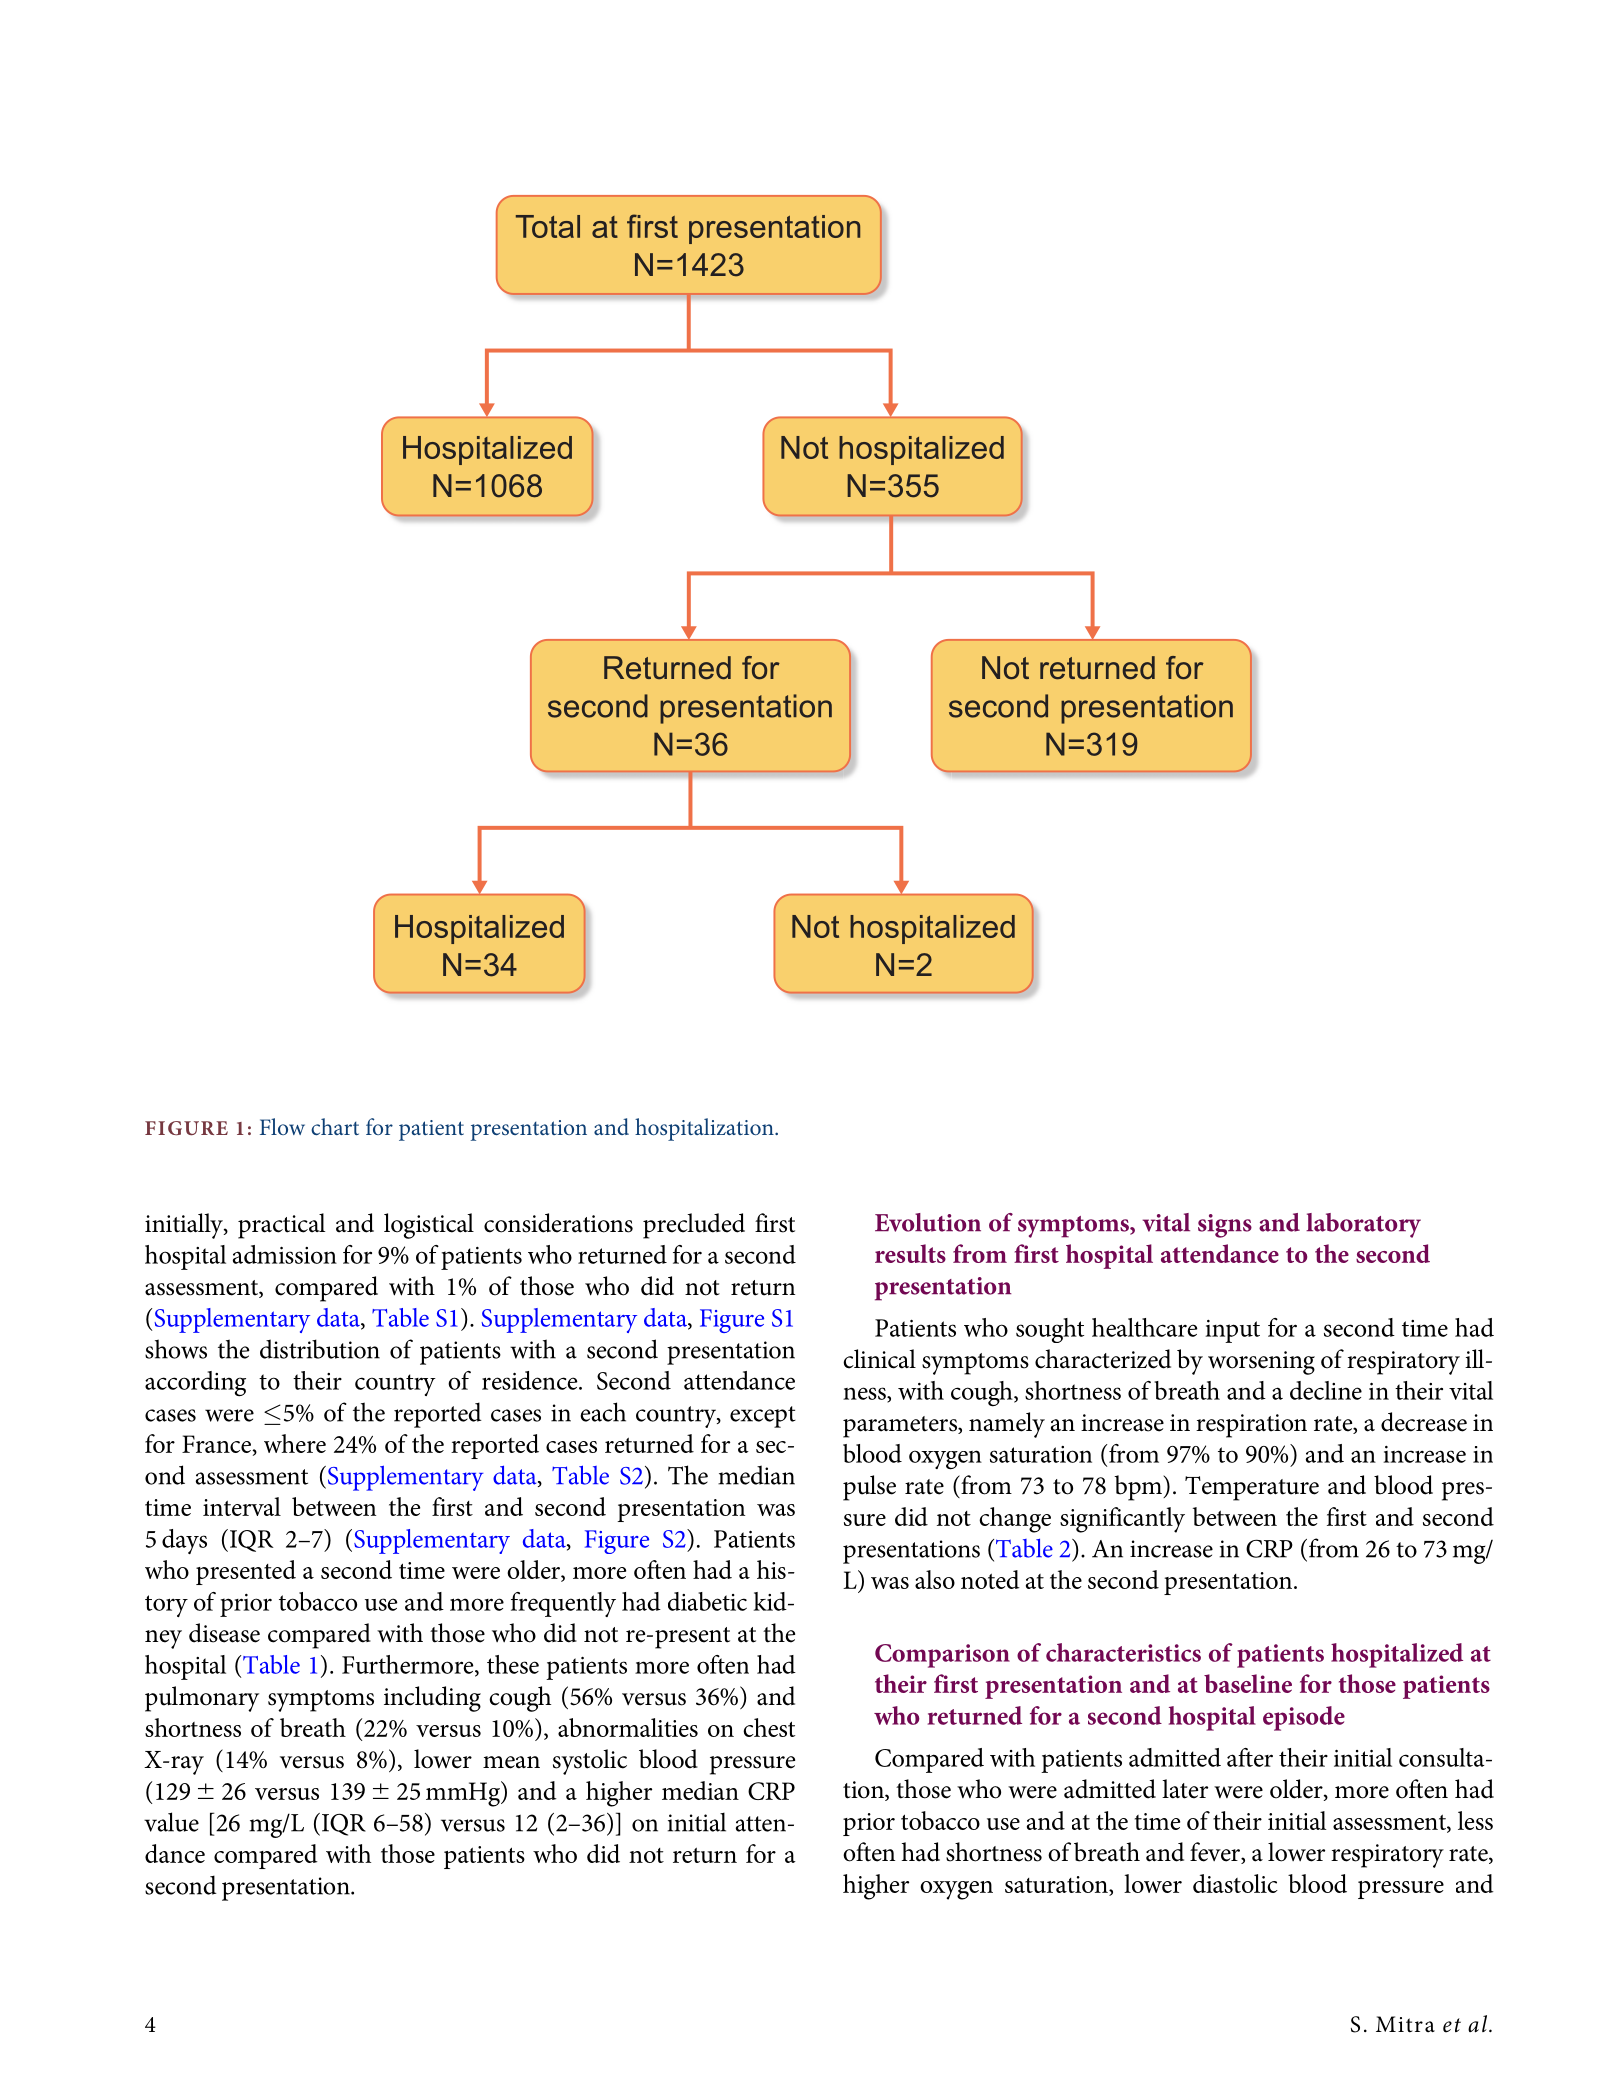 The height and width of the screenshot is (2079, 1610). I want to click on Total, so click(548, 226).
